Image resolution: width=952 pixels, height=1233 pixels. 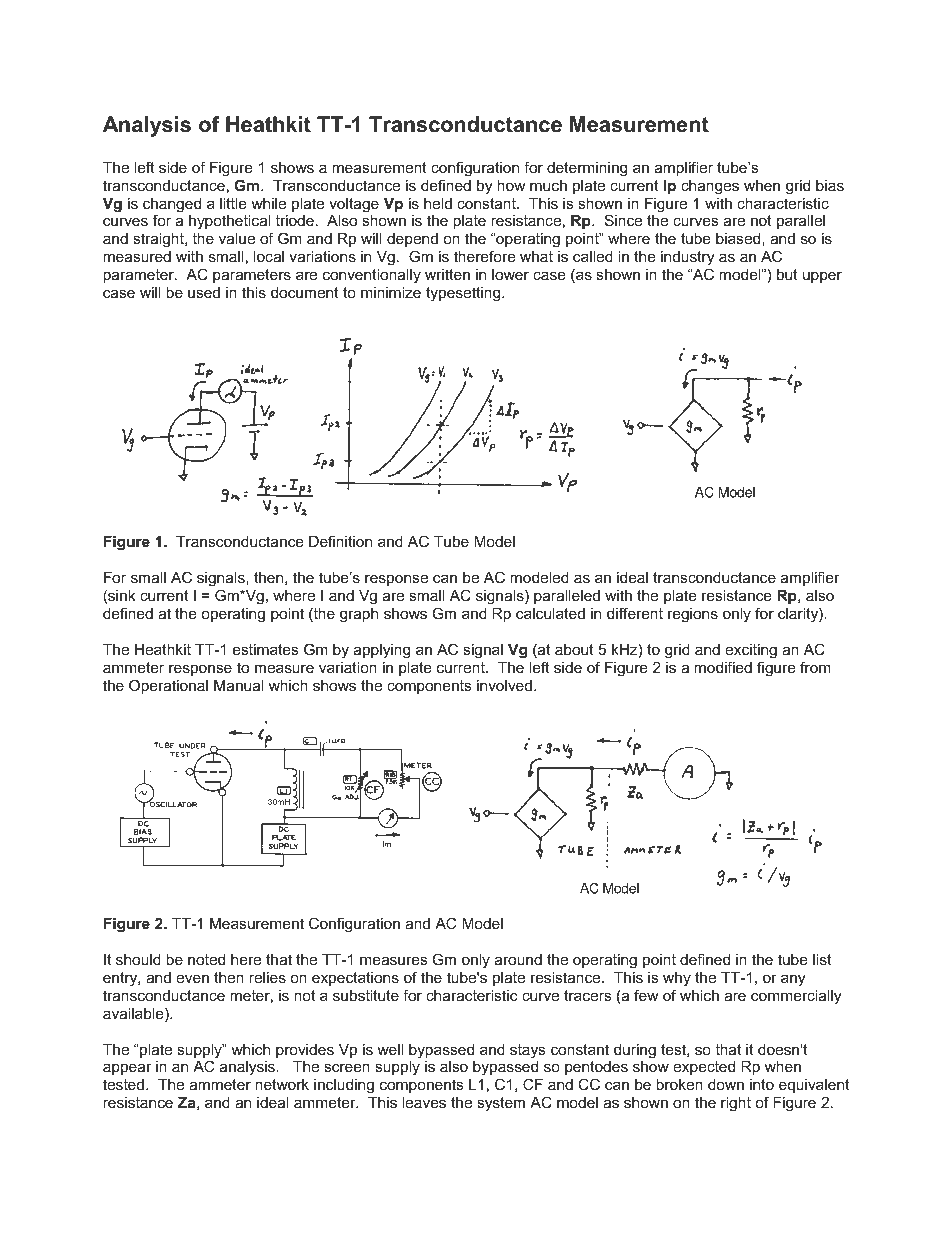 I want to click on little, so click(x=233, y=203).
